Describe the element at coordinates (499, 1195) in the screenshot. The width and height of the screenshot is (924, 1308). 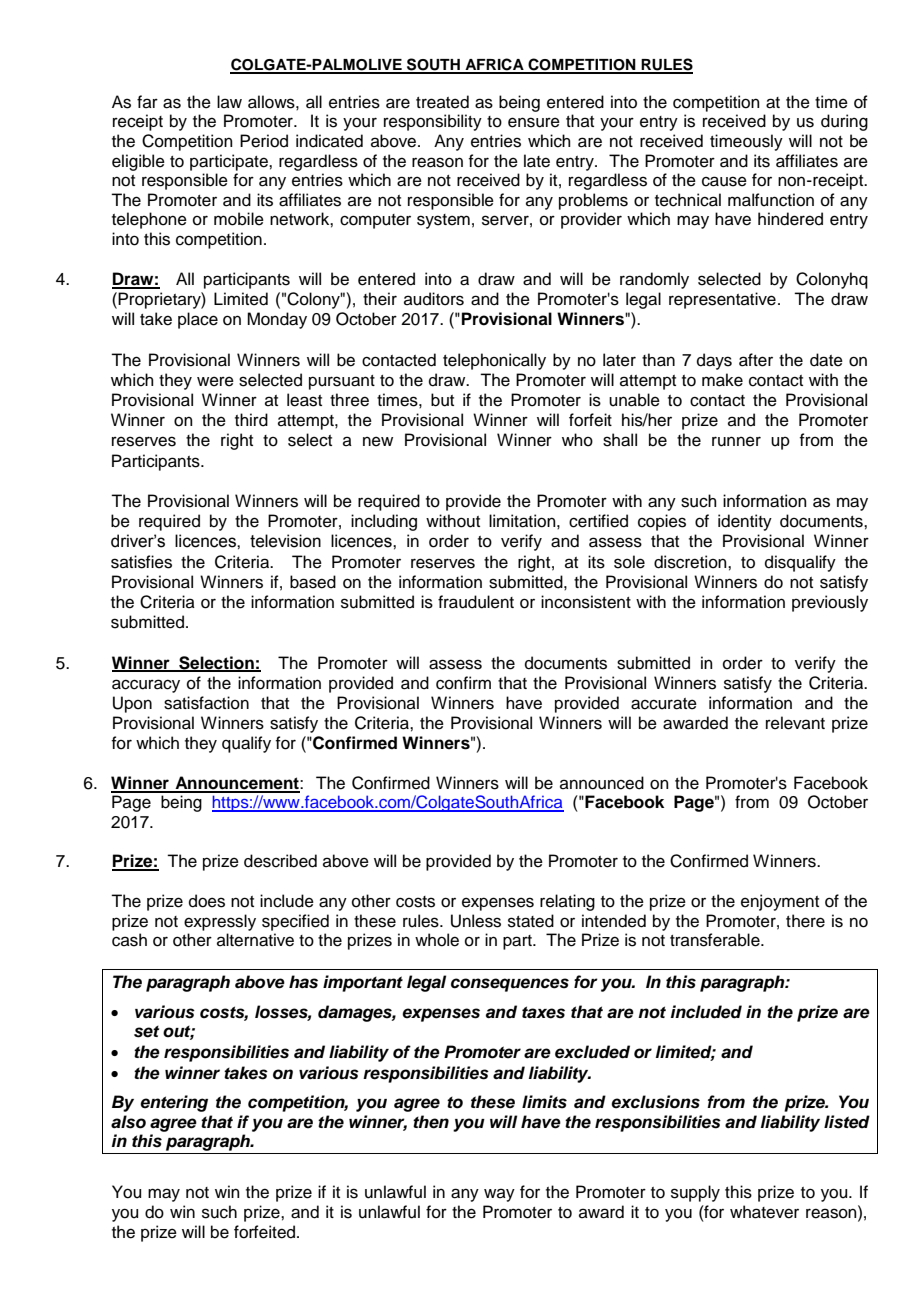
I see `way` at that location.
